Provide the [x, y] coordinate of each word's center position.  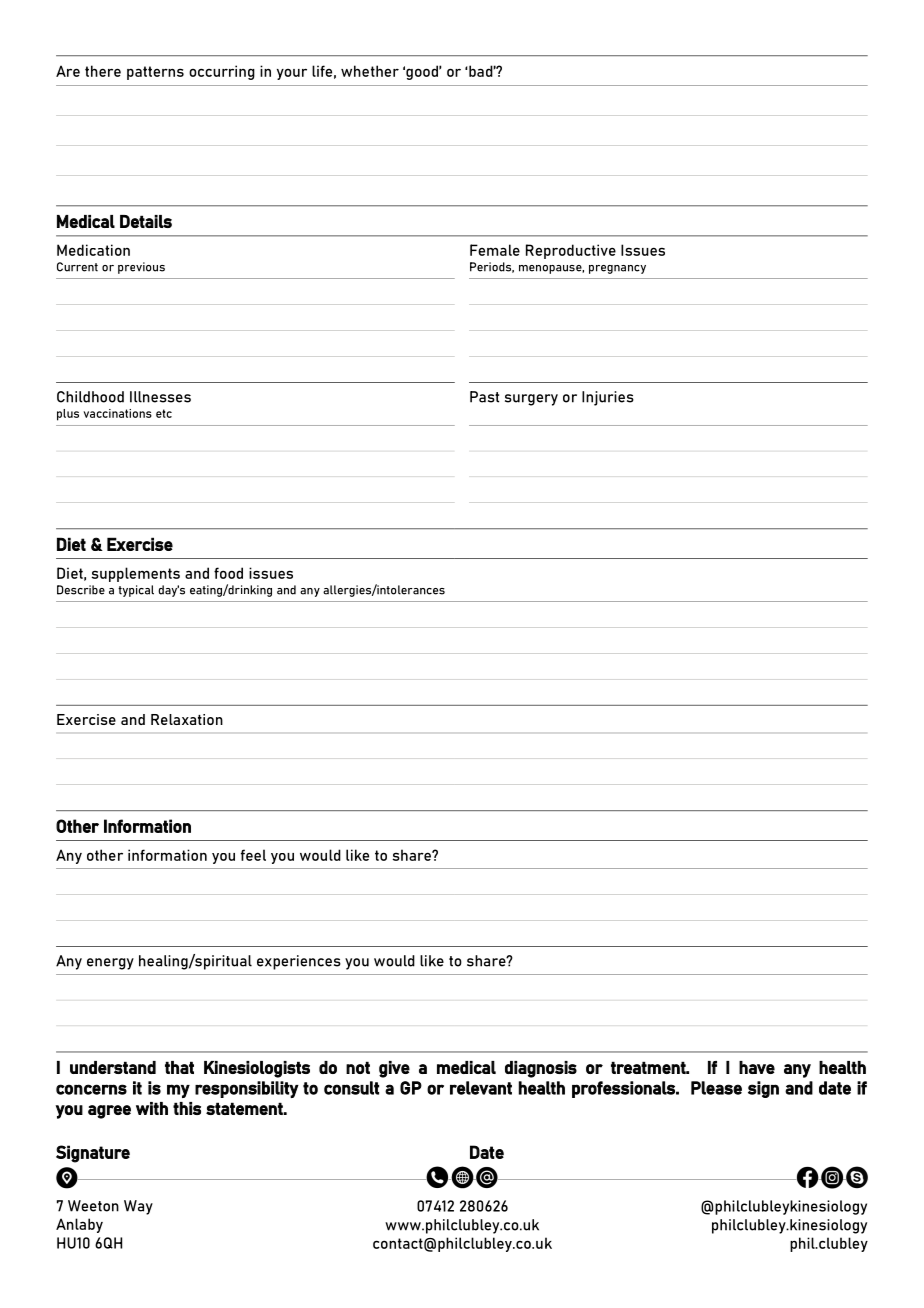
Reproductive [571, 251]
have [757, 1067]
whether [370, 71]
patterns [155, 73]
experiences [299, 962]
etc [164, 413]
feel [253, 855]
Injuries [608, 398]
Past [484, 397]
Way [138, 1207]
